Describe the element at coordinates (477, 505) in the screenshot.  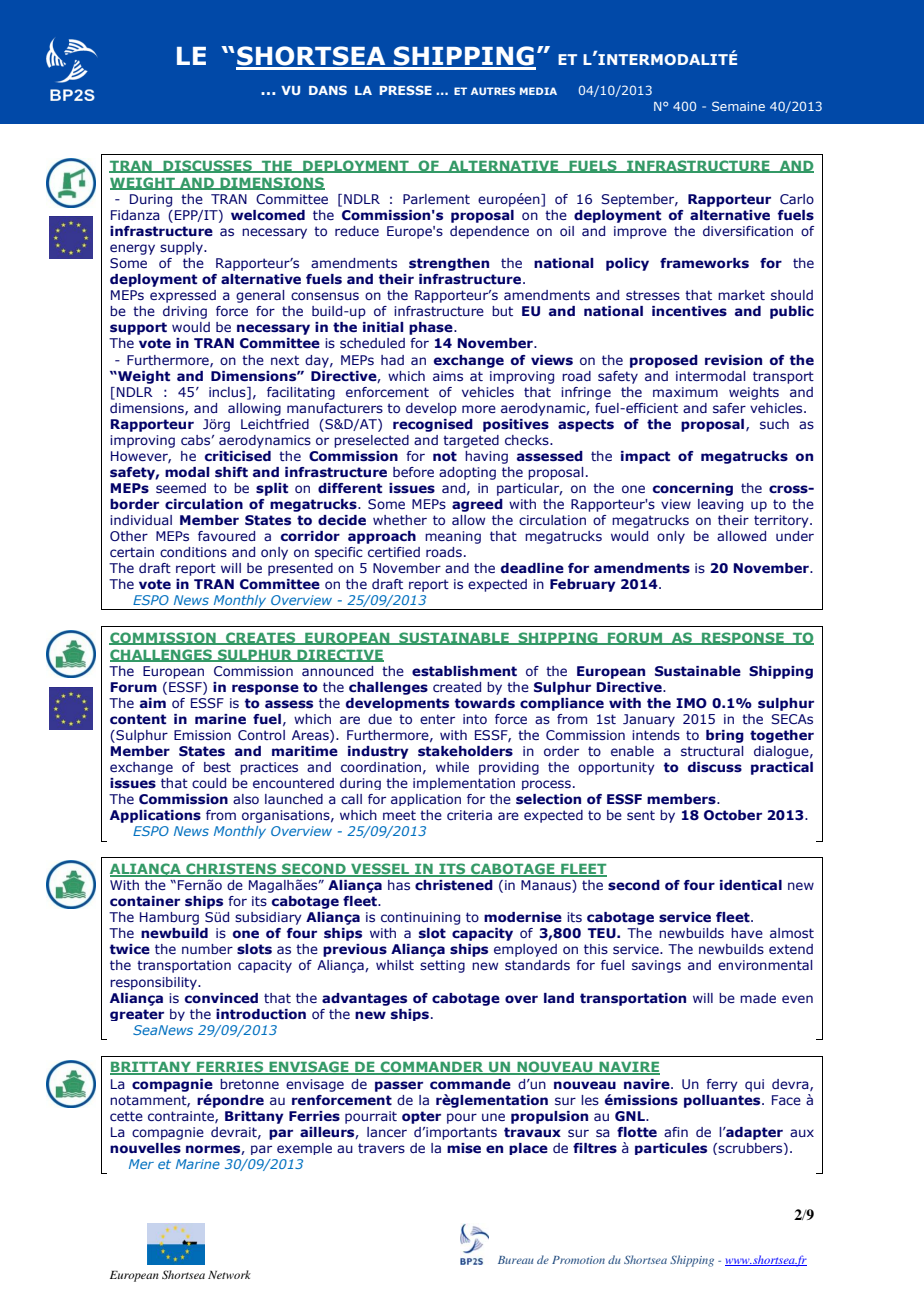
I see `agreed` at that location.
